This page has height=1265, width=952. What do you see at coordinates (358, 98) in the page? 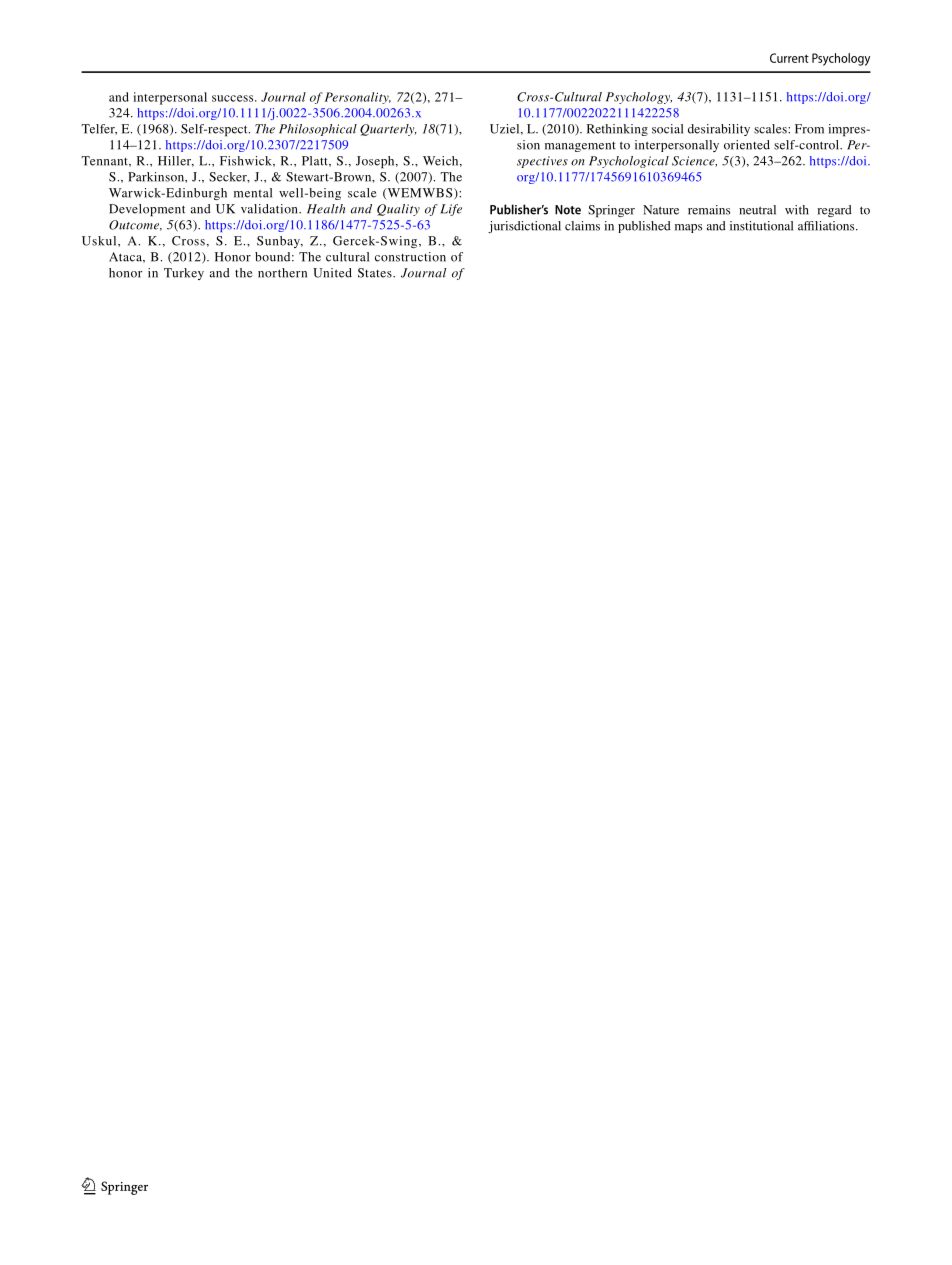
I see `Personality` at bounding box center [358, 98].
